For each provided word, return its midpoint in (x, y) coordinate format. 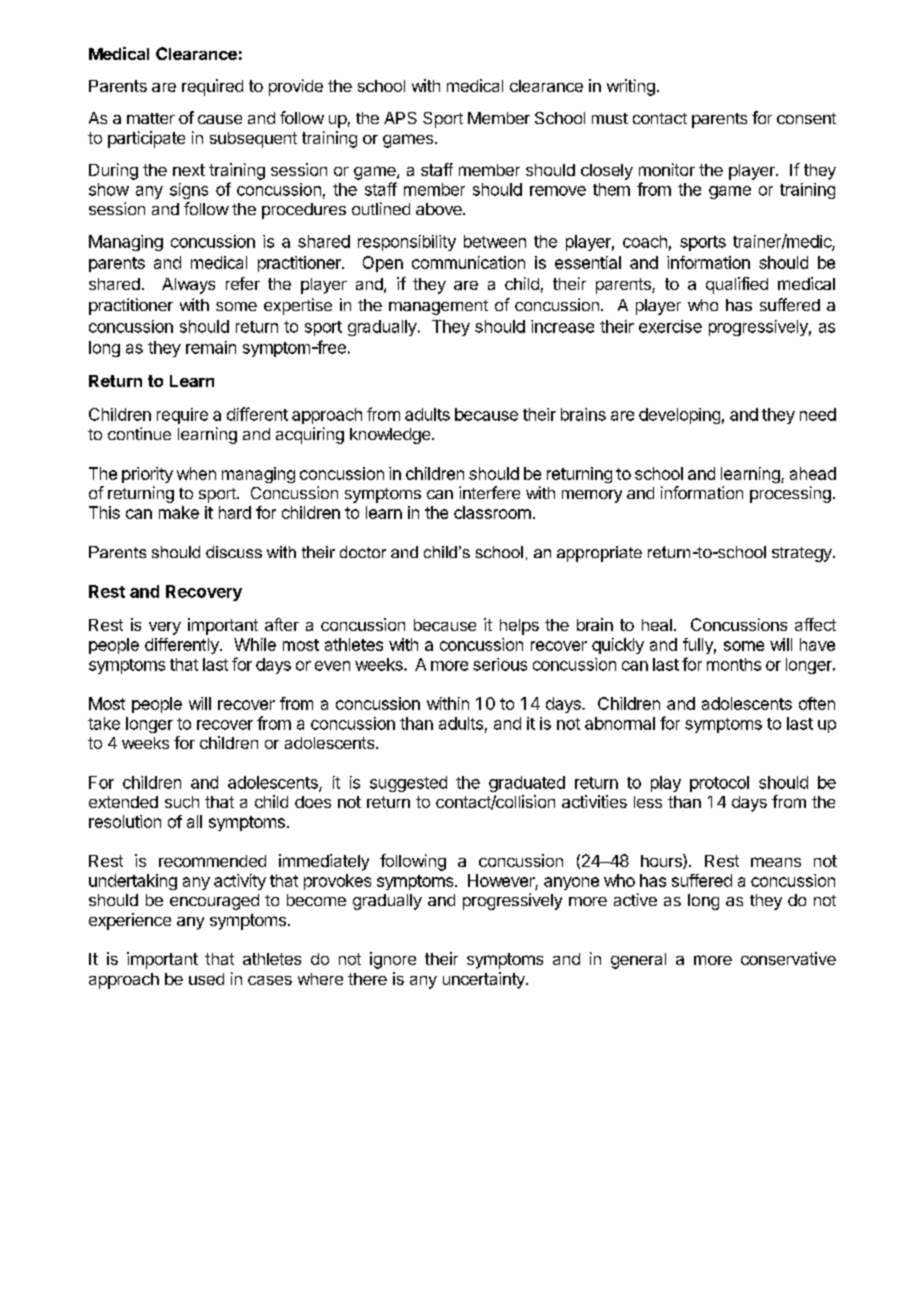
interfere (489, 492)
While (255, 644)
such (182, 802)
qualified (737, 285)
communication (468, 262)
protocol (719, 784)
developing (679, 416)
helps (519, 627)
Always (188, 286)
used (206, 979)
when (196, 473)
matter (151, 118)
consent (806, 118)
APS (400, 118)
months (734, 664)
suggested (408, 784)
